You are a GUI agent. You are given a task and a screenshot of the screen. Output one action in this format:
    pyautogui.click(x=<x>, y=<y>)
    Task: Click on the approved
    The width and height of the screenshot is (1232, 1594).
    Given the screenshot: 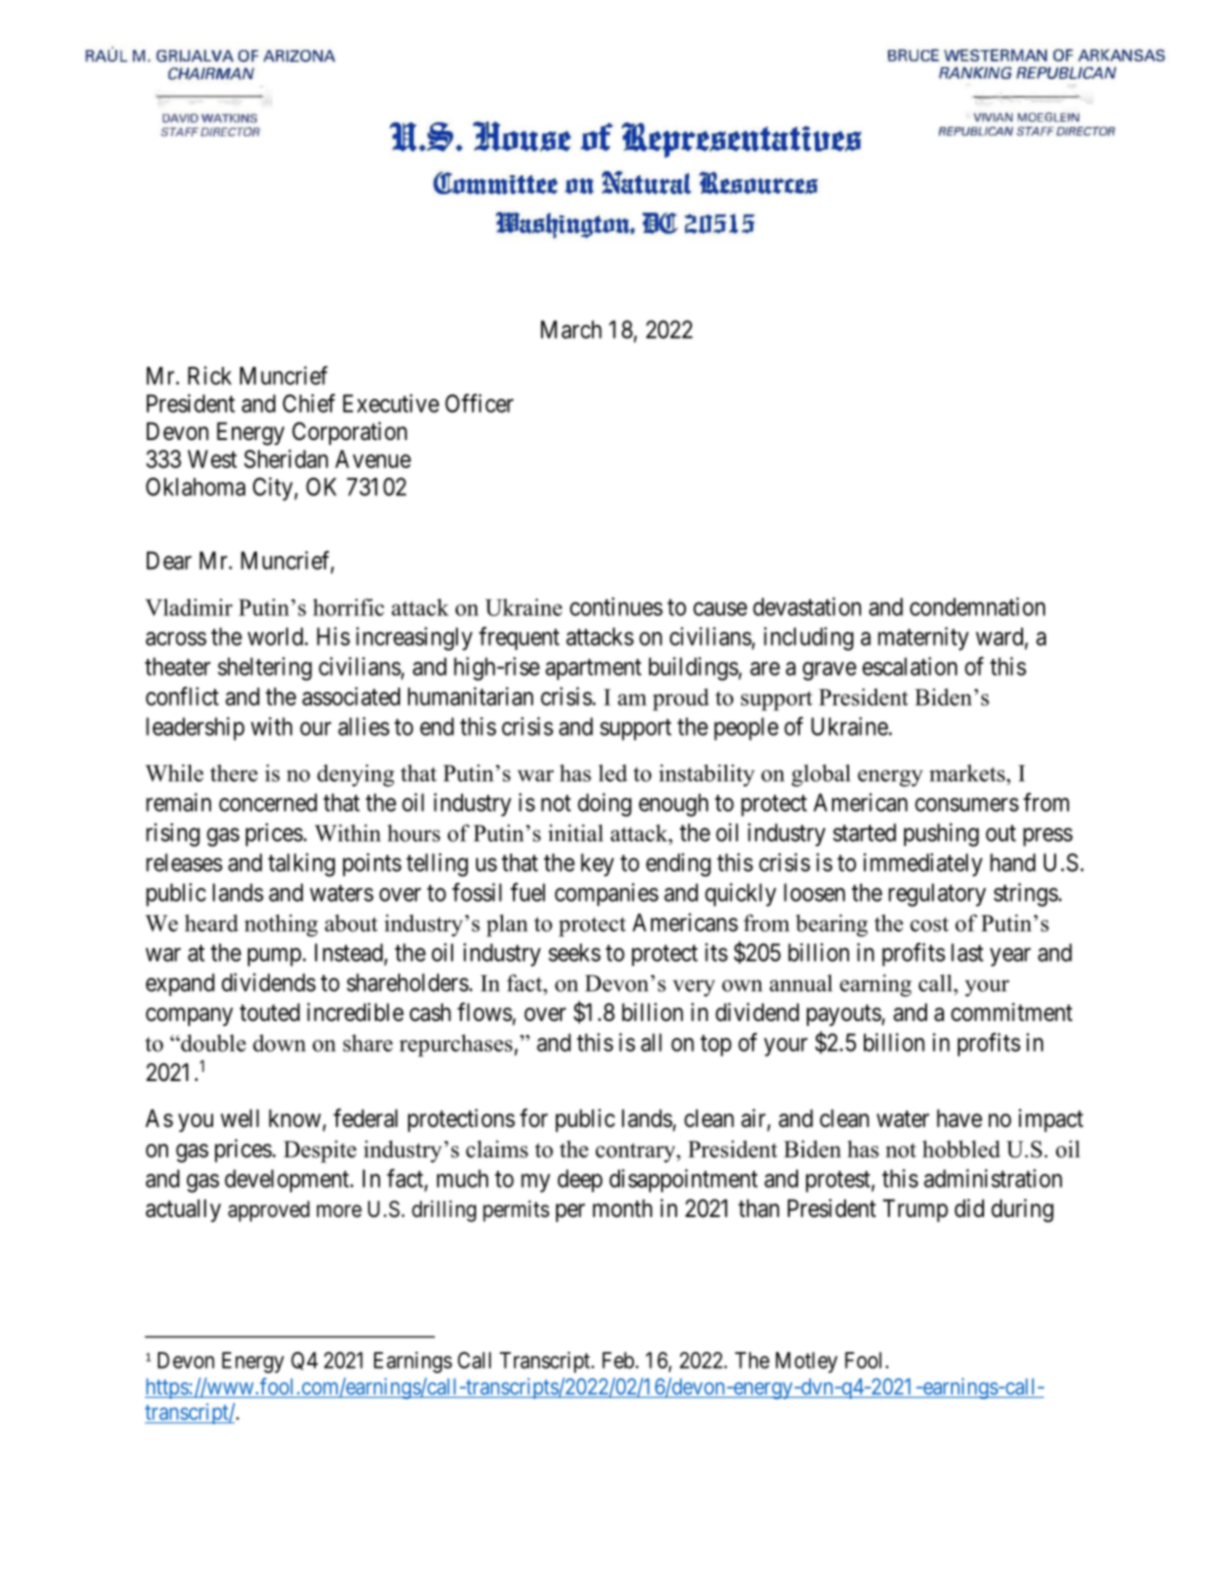 What is the action you would take?
    pyautogui.click(x=269, y=1211)
